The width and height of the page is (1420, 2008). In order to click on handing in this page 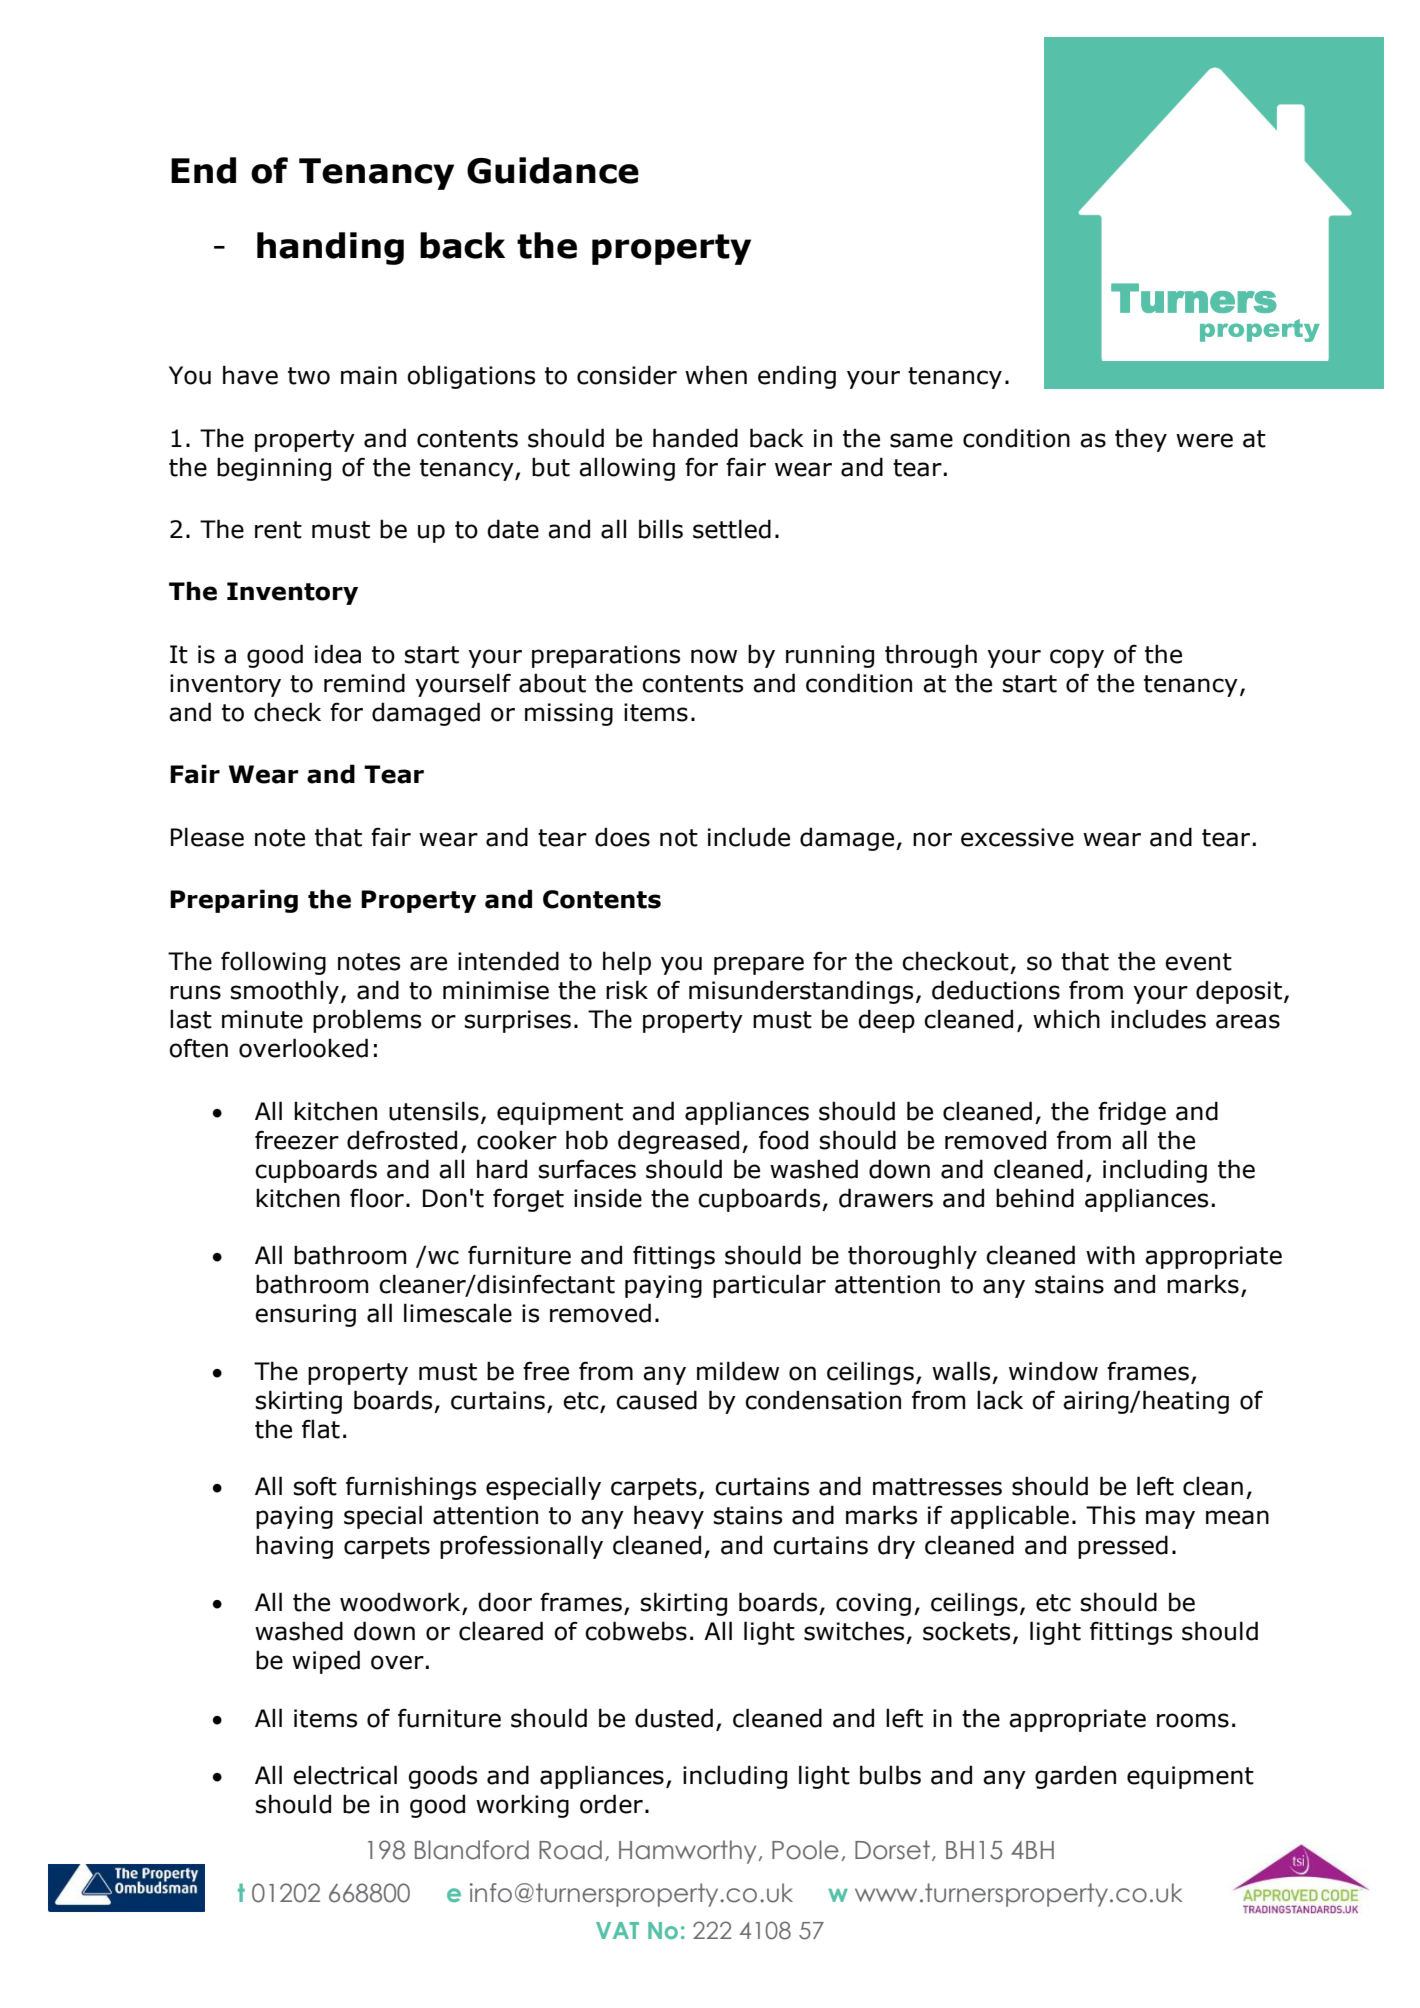, I will do `click(330, 248)`.
